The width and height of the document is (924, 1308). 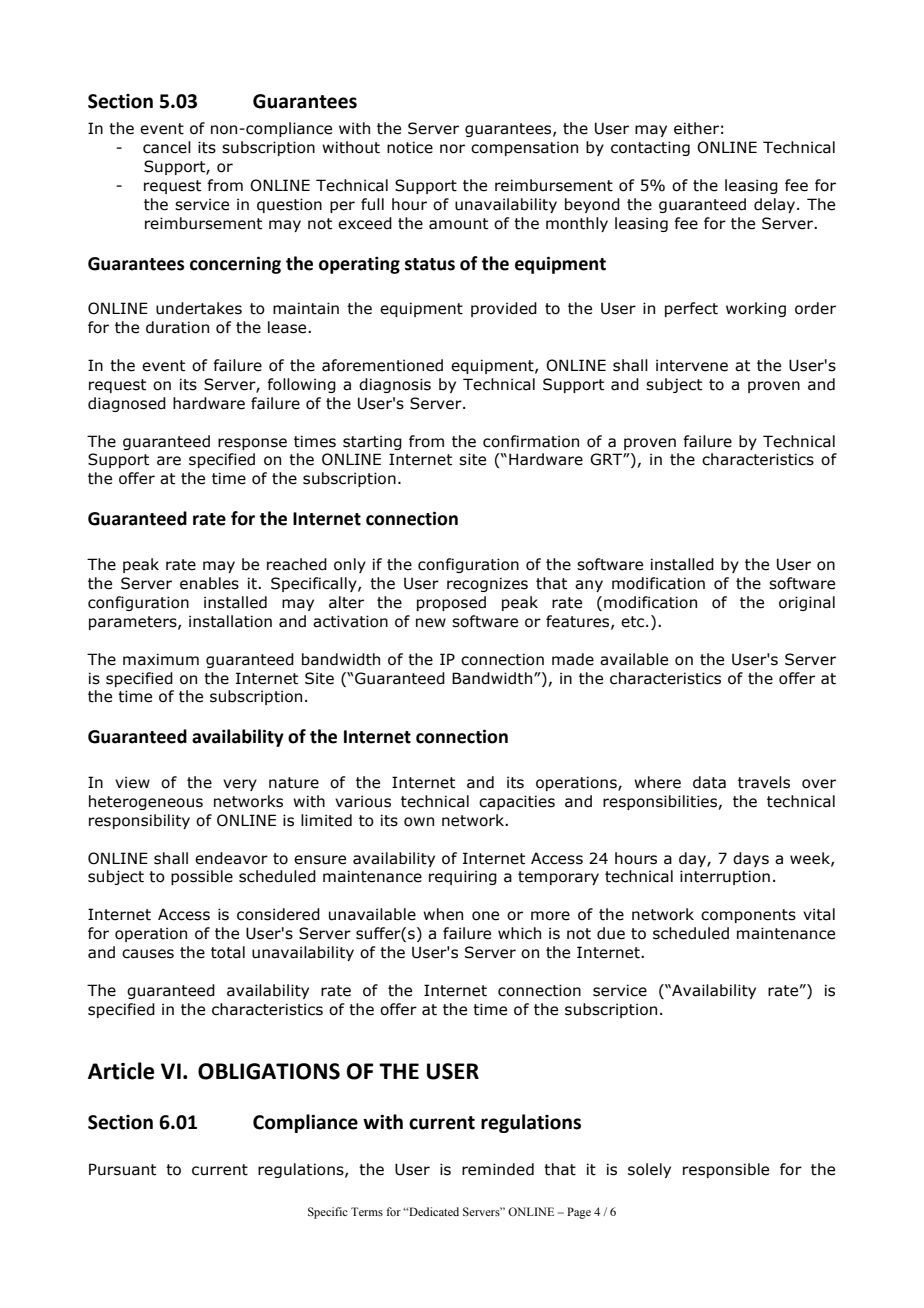 I want to click on enables, so click(x=209, y=583).
